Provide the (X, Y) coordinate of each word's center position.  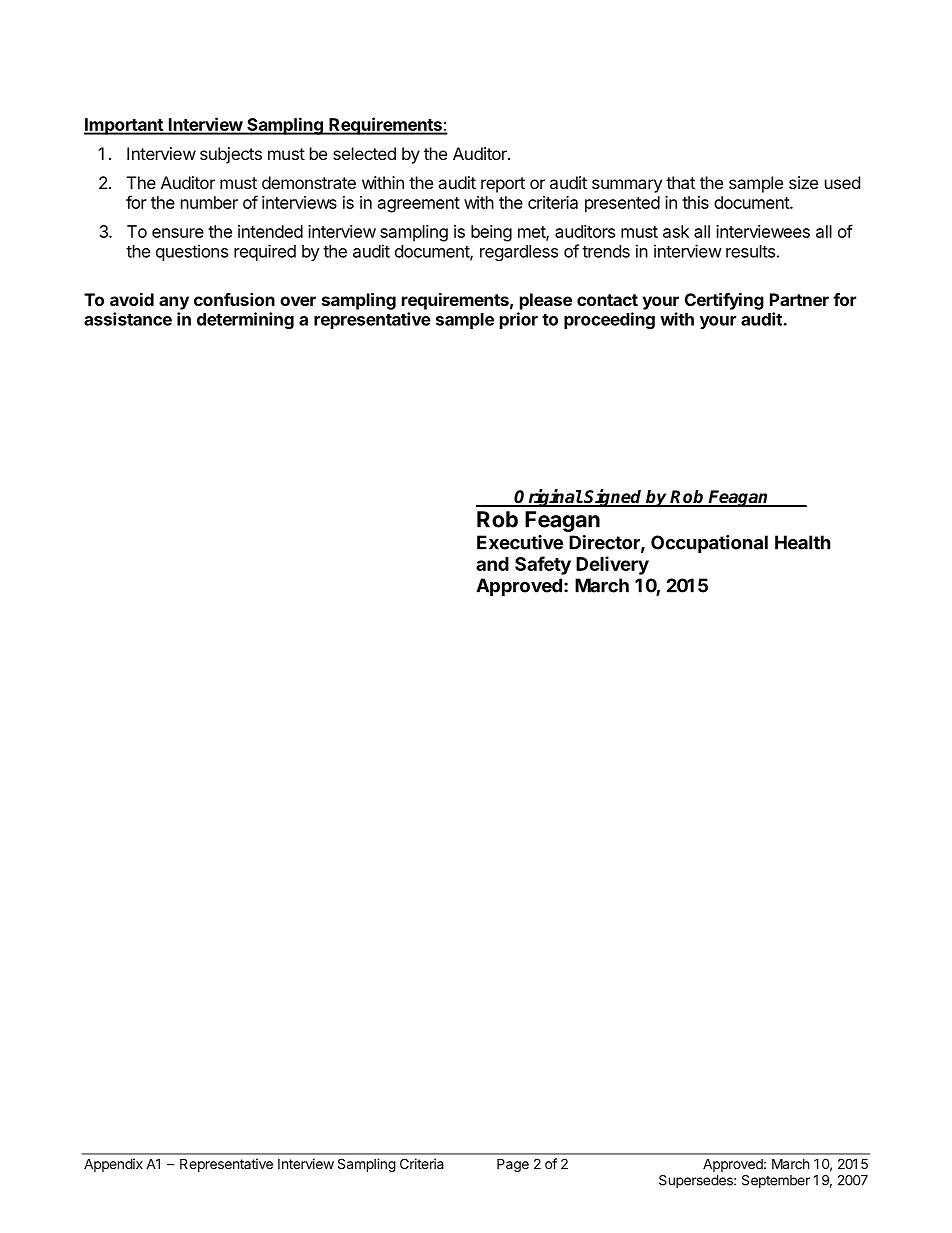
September (776, 1181)
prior (519, 320)
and (492, 564)
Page (513, 1165)
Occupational (709, 544)
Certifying (724, 301)
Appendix (113, 1165)
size (803, 182)
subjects (231, 155)
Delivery (612, 565)
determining (245, 320)
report (503, 185)
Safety (543, 565)
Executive (520, 542)
